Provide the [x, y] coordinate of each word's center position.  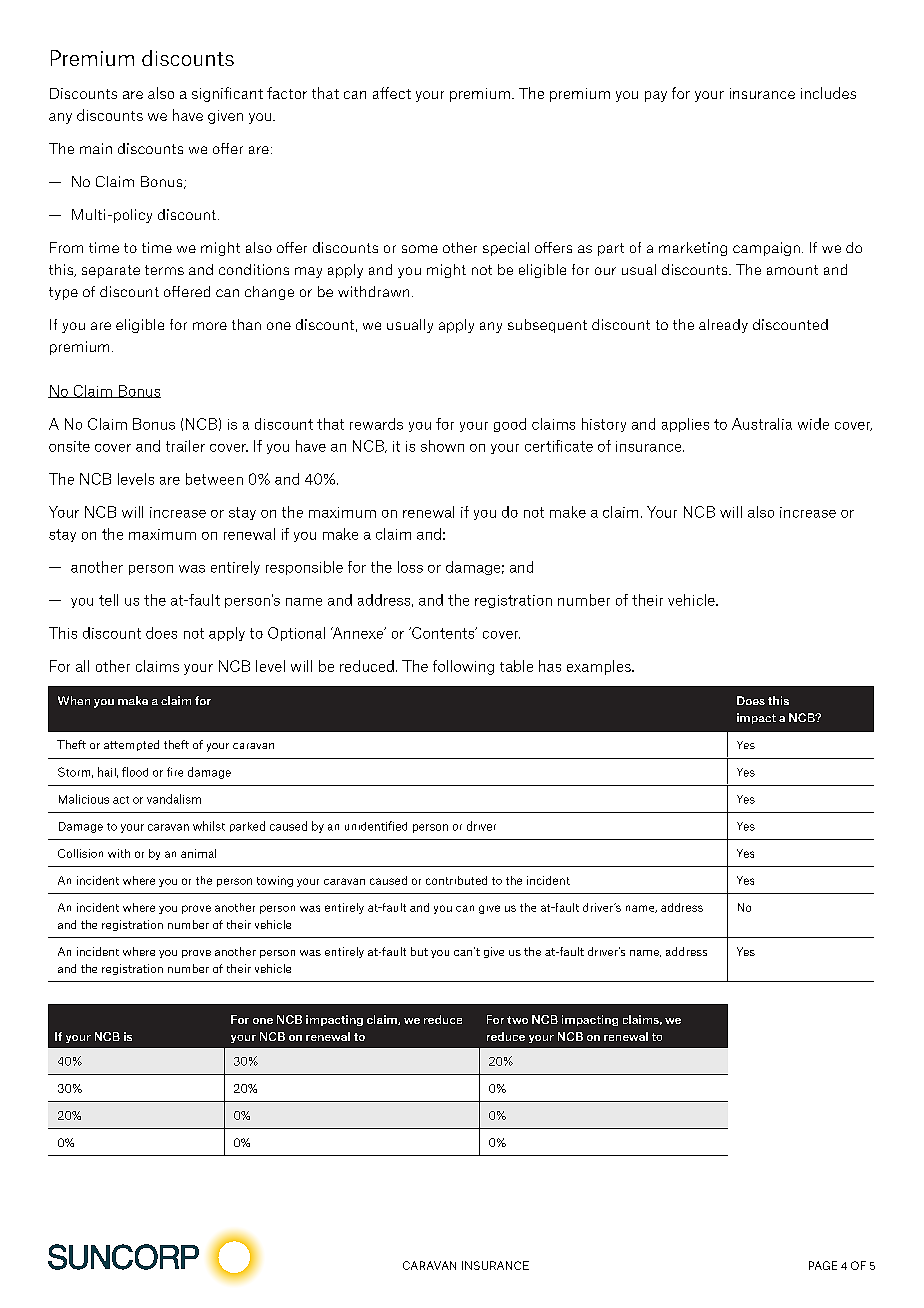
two [517, 1020]
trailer [185, 446]
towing [275, 881]
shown [442, 446]
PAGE [823, 1265]
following [463, 667]
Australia [762, 424]
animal [198, 853]
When [74, 700]
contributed [456, 880]
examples [600, 667]
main [96, 148]
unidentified [376, 826]
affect [392, 93]
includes [828, 93]
